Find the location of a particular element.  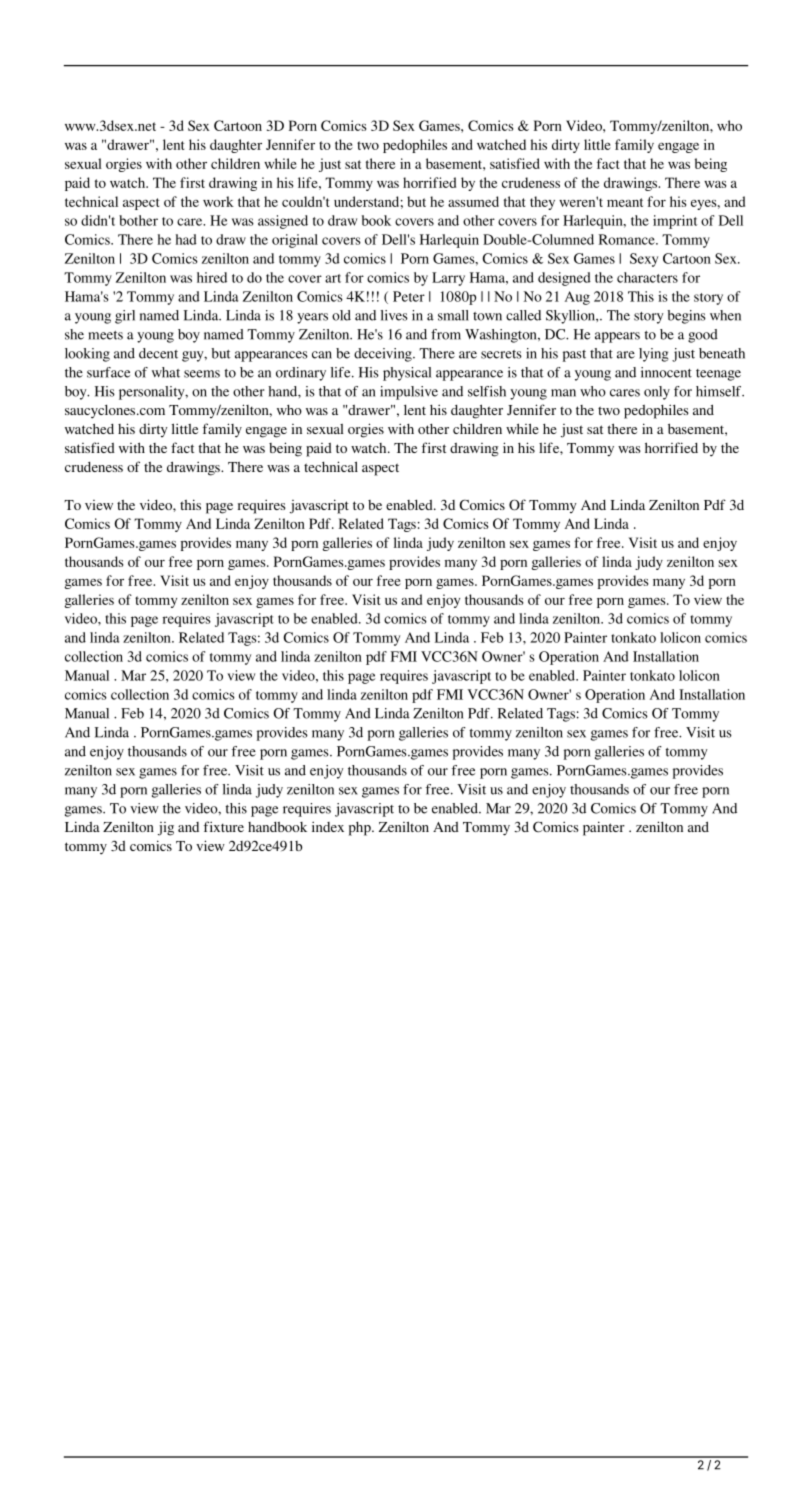

impulsive is located at coordinates (409, 393).
